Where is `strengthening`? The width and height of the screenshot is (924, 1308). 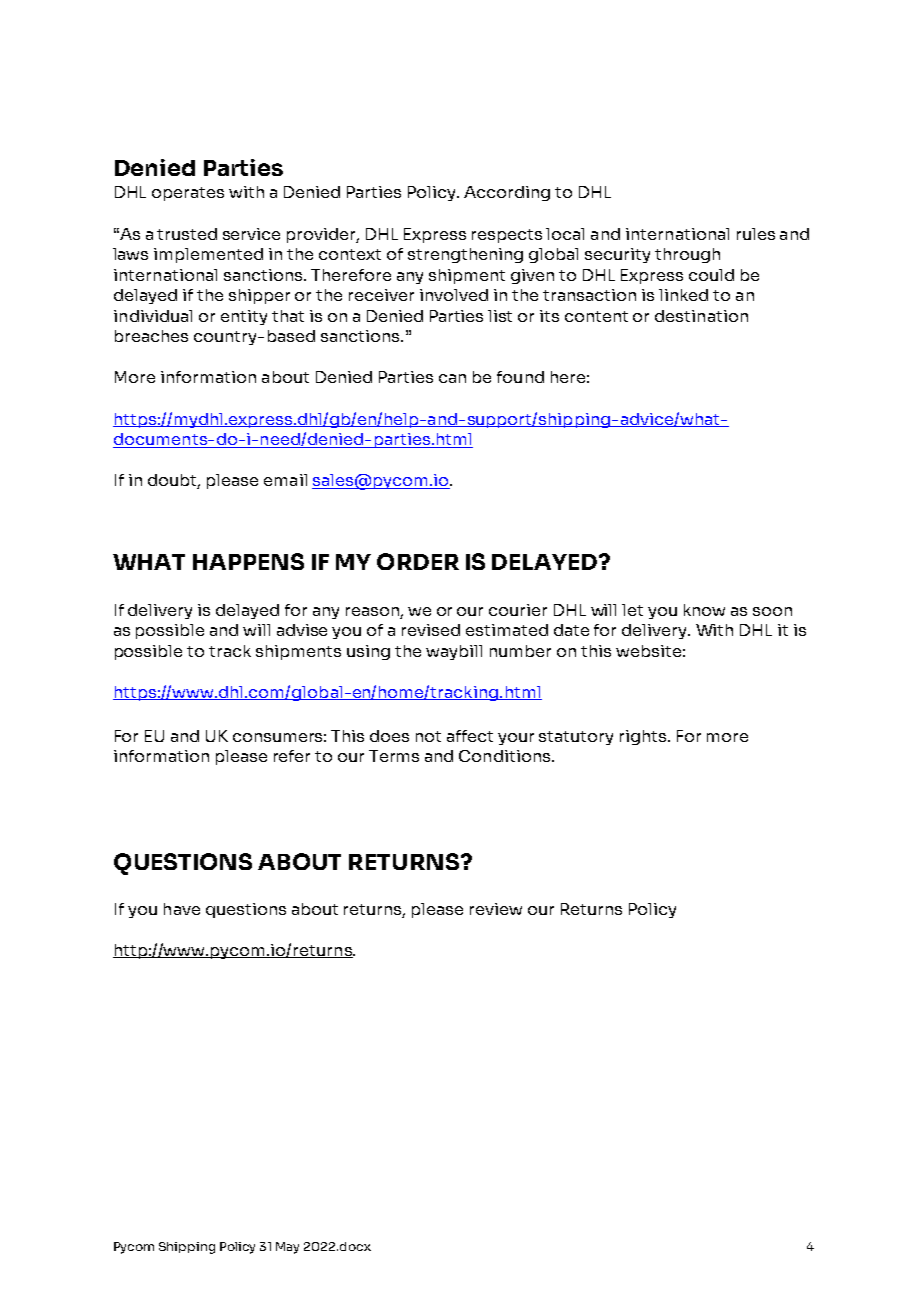 strengthening is located at coordinates (465, 255).
